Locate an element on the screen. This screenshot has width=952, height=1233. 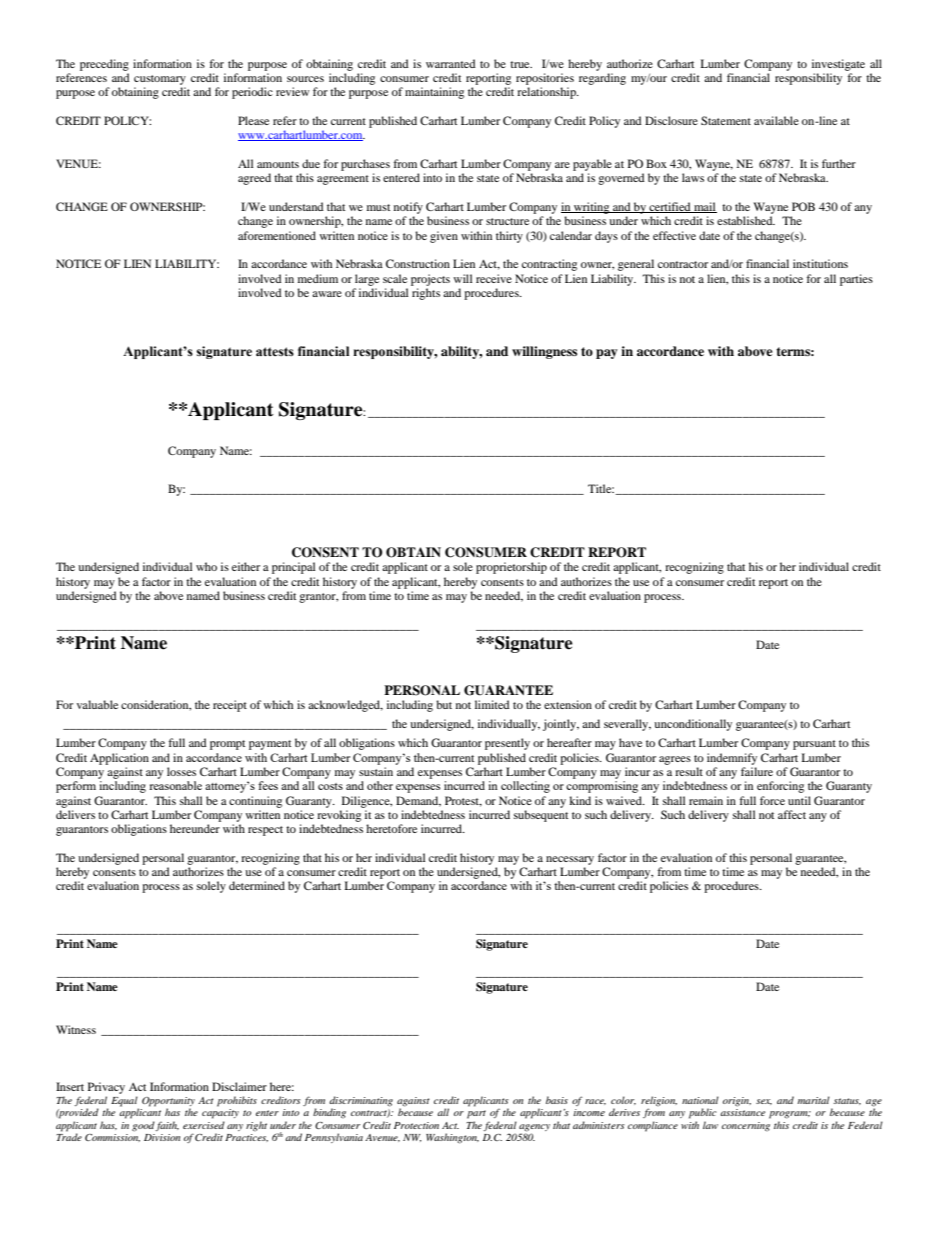
Washington is located at coordinates (452, 1138).
